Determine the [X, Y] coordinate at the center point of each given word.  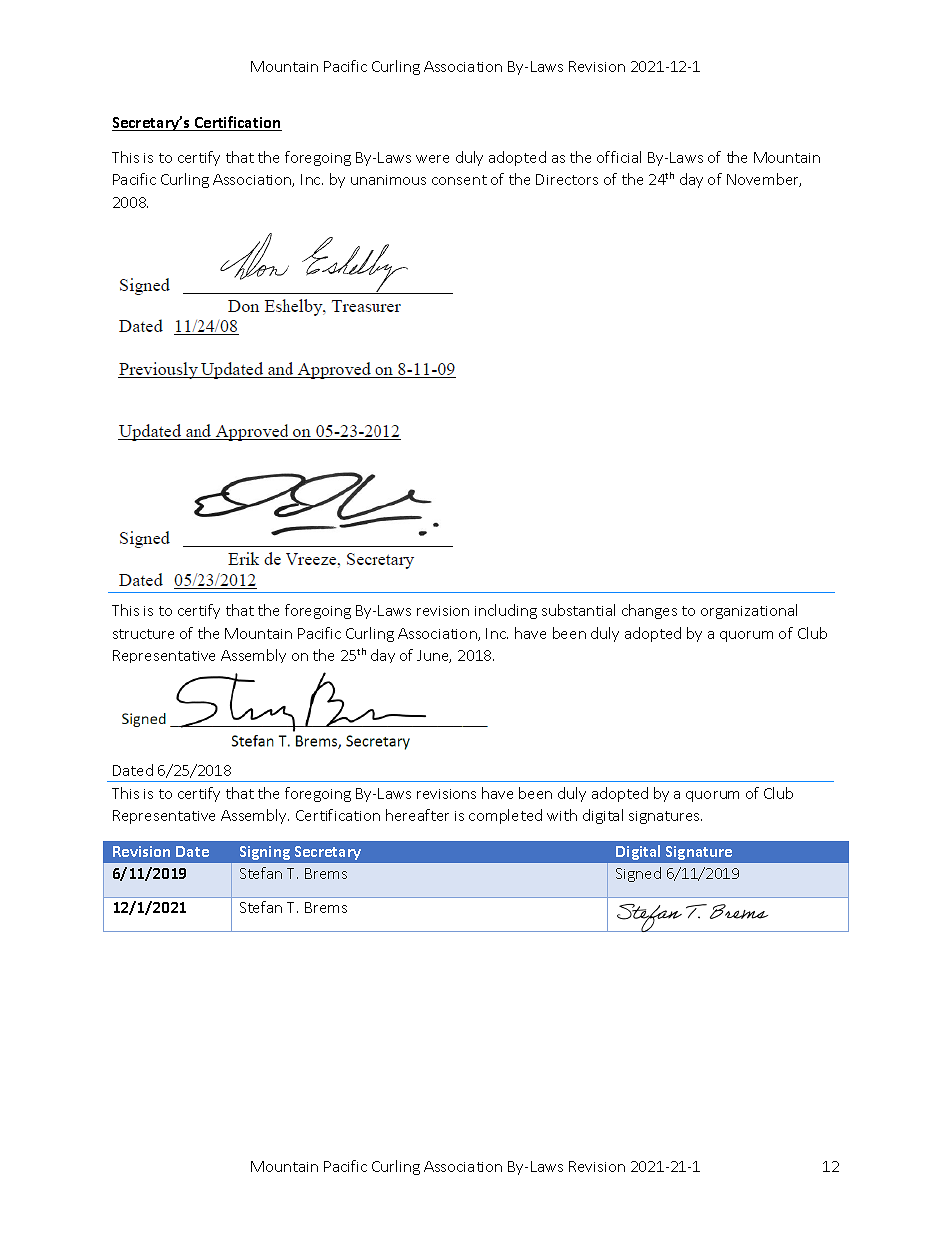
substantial [578, 610]
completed [505, 816]
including [506, 611]
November [764, 180]
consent [459, 180]
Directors [567, 179]
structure [143, 634]
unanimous [388, 180]
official [619, 157]
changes [649, 611]
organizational [749, 611]
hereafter [417, 815]
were [432, 159]
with [562, 815]
